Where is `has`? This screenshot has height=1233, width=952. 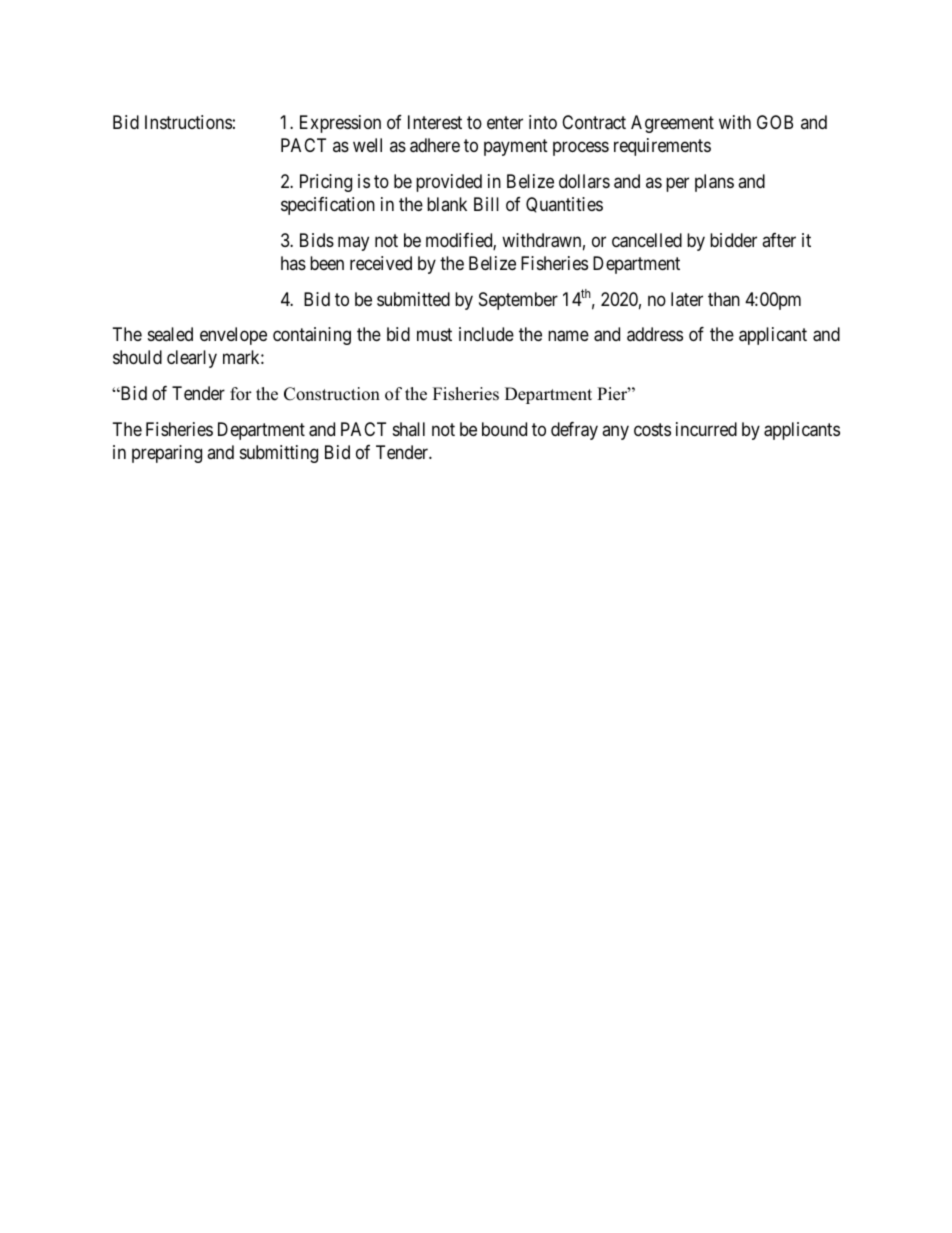 has is located at coordinates (293, 263).
